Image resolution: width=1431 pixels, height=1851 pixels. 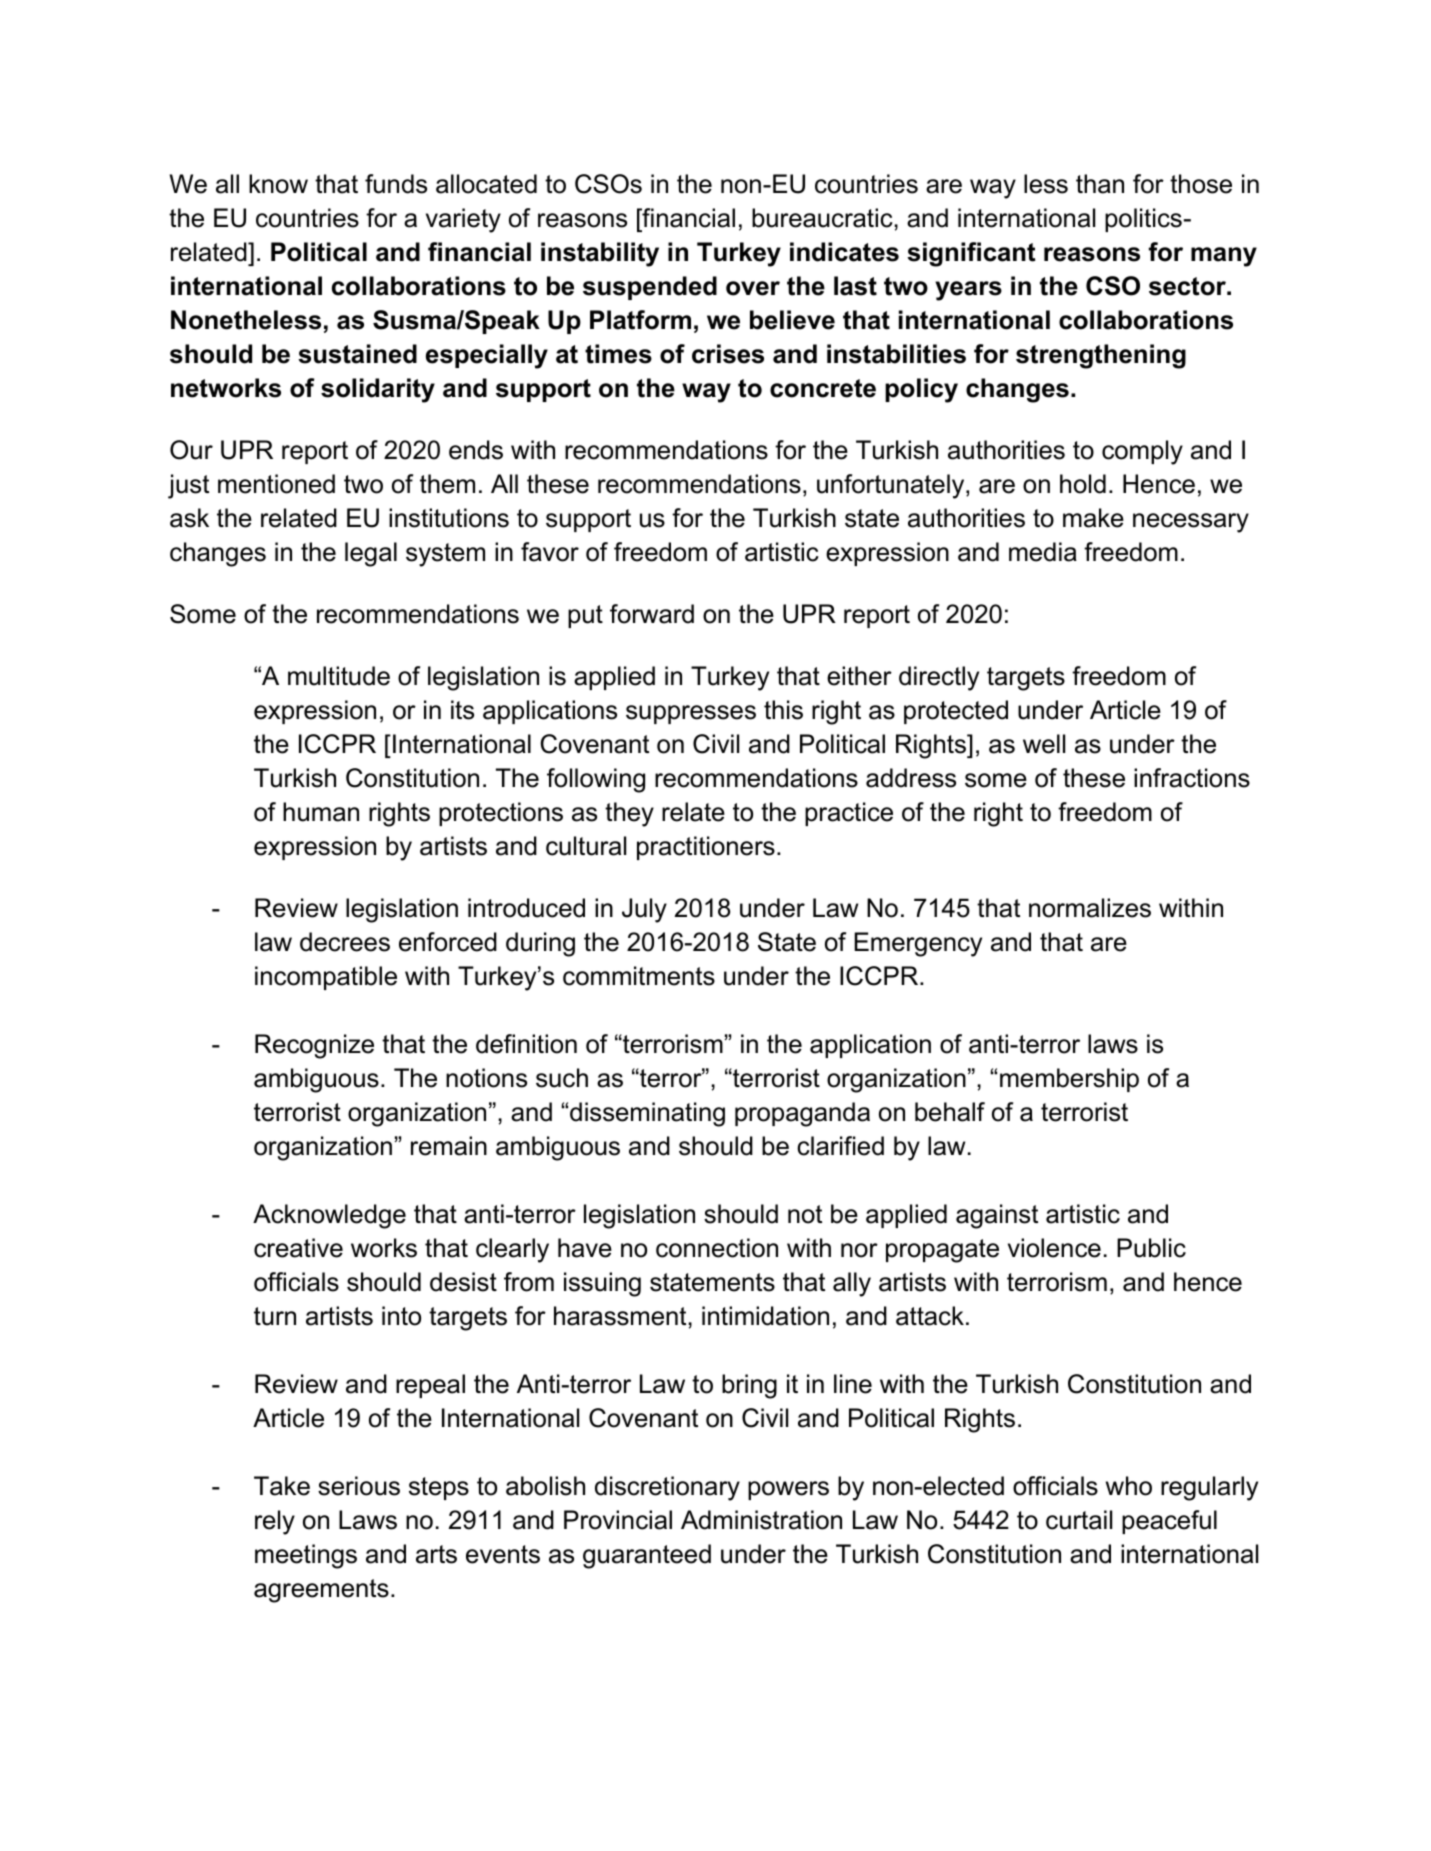 I want to click on than, so click(x=1100, y=184).
